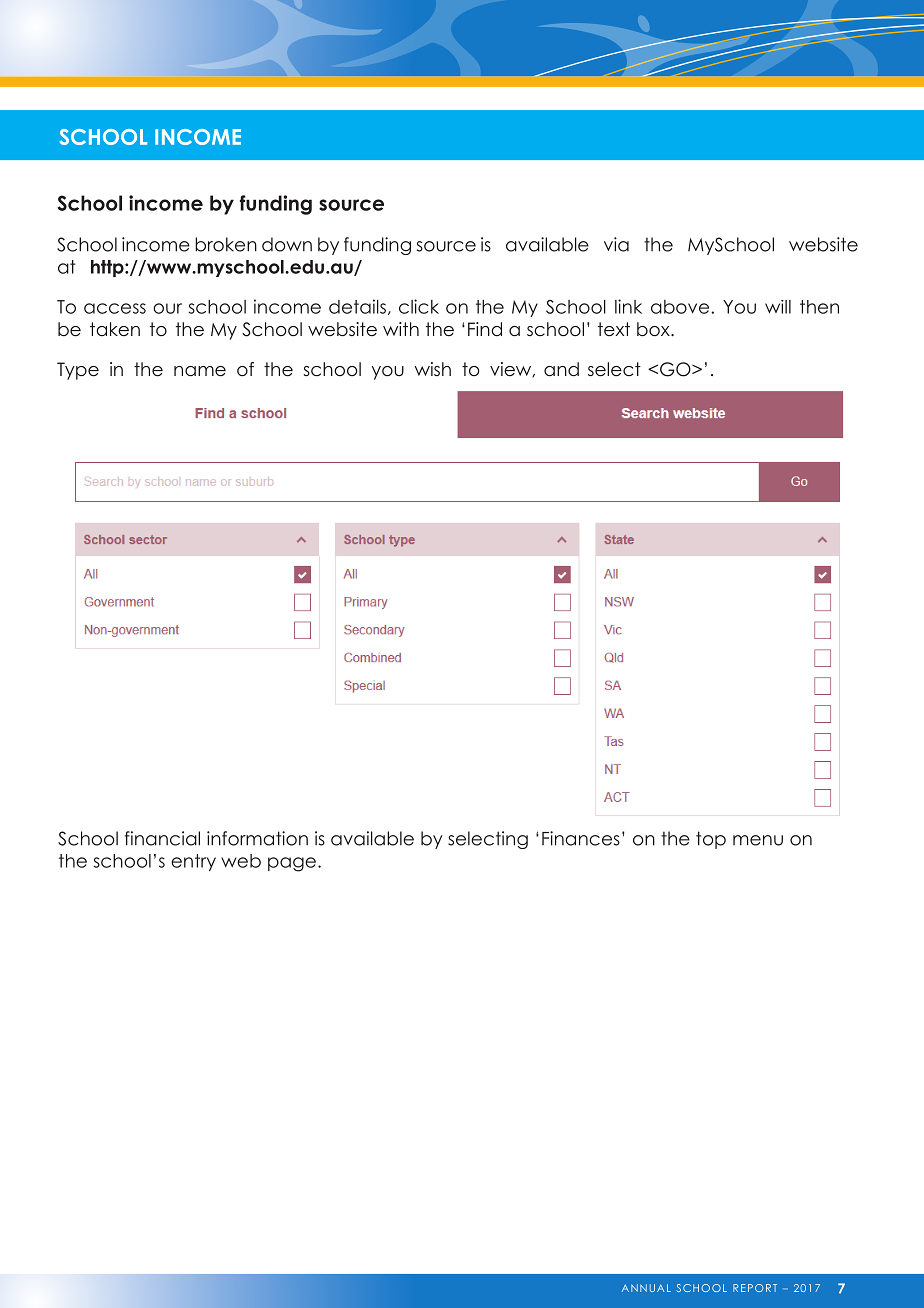  Describe the element at coordinates (433, 369) in the document. I see `wish` at that location.
